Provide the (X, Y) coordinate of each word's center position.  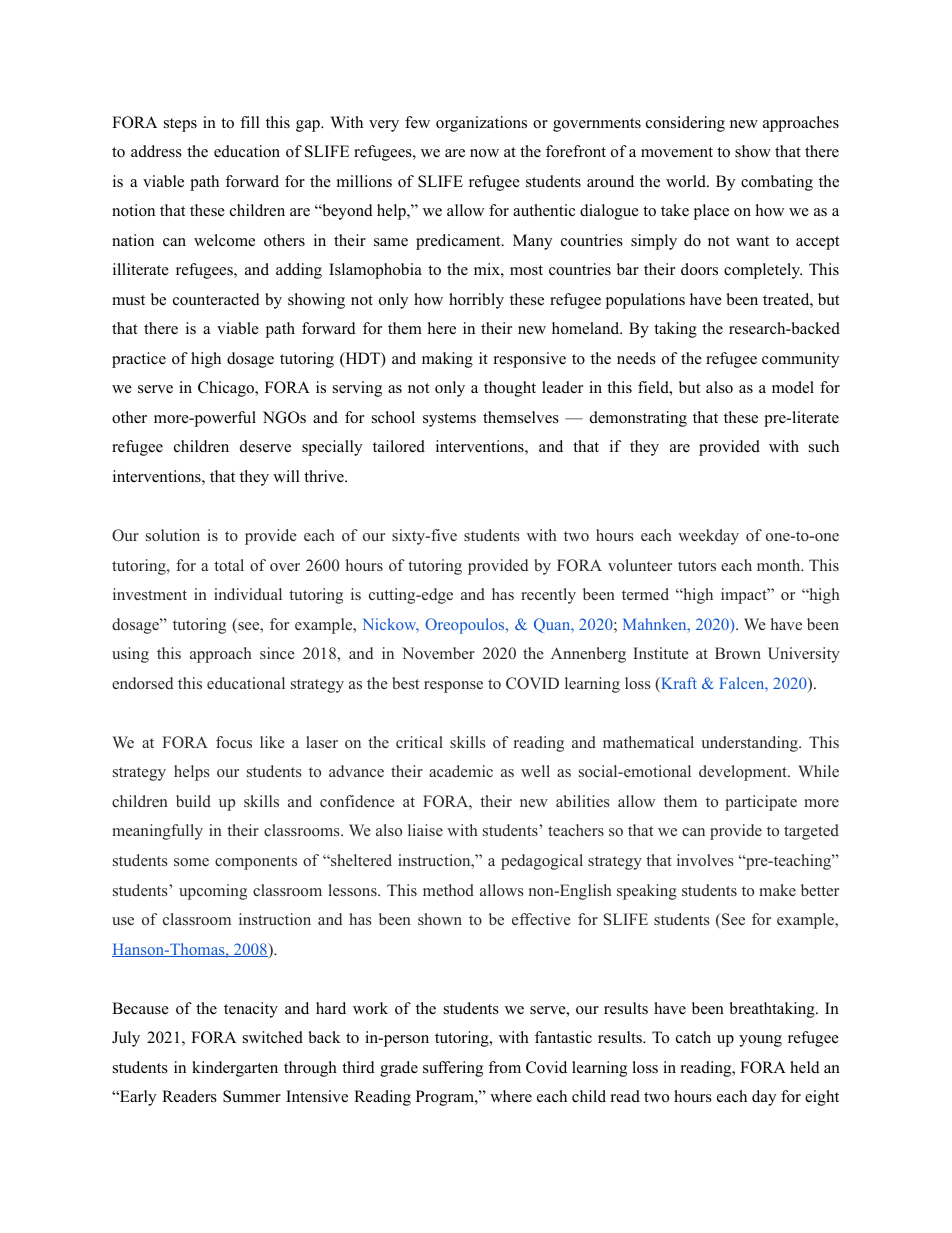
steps (180, 125)
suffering (453, 1069)
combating (777, 183)
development (744, 773)
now (484, 153)
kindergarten (235, 1069)
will (286, 476)
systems (449, 420)
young (760, 1041)
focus (234, 742)
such (824, 446)
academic (461, 771)
